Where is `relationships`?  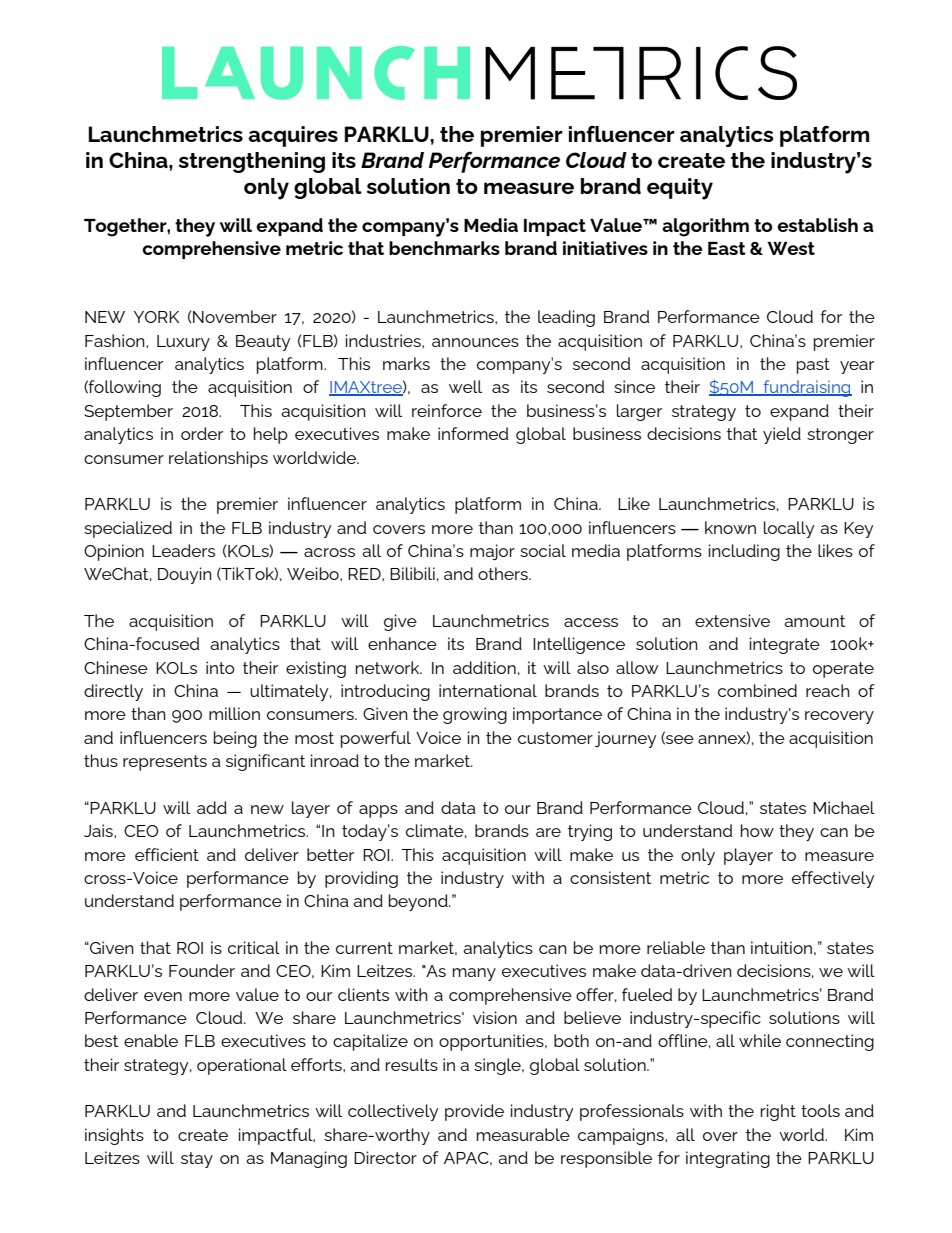 relationships is located at coordinates (218, 459).
